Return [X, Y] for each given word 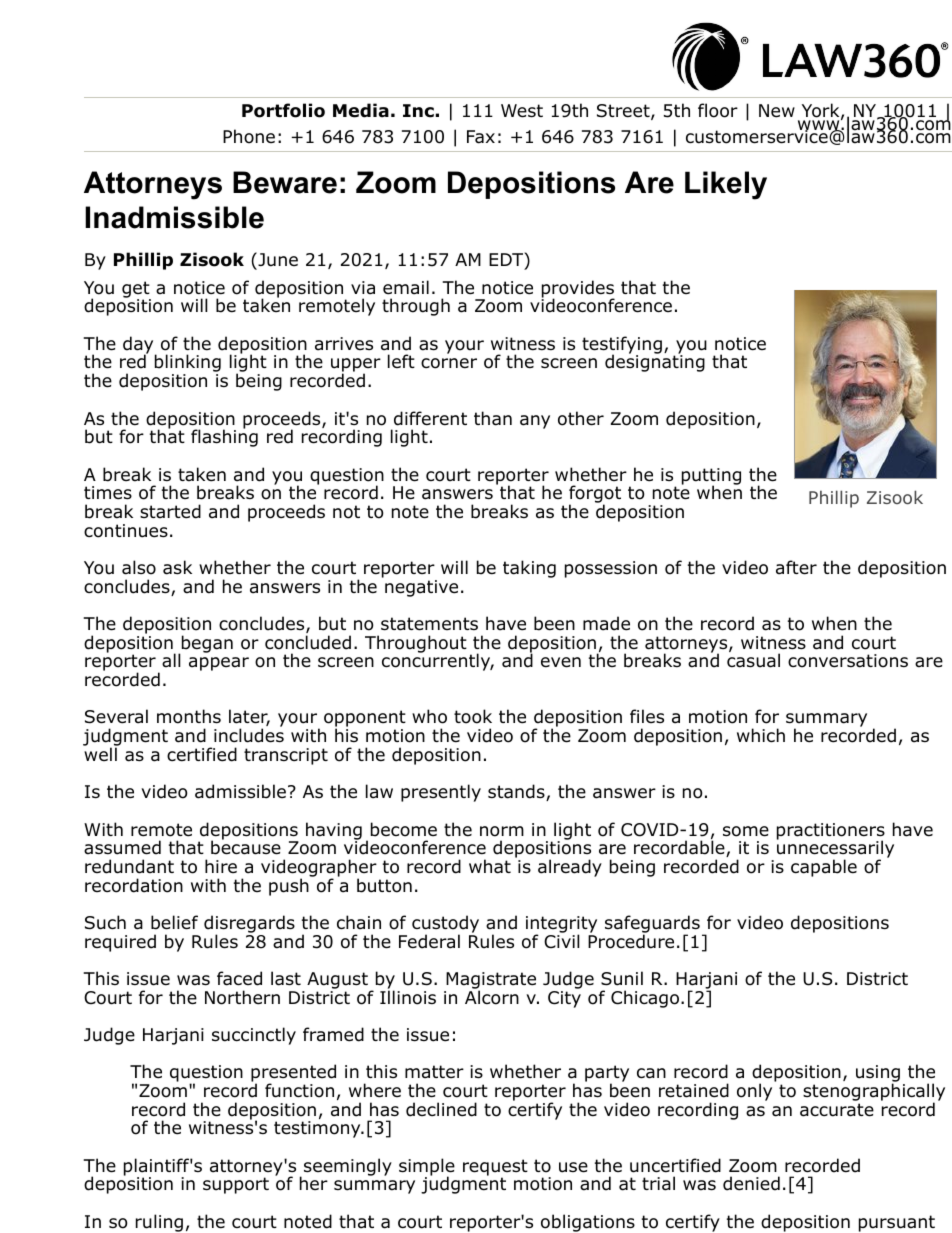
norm [502, 831]
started [170, 511]
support [236, 1185]
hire [221, 866]
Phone [249, 136]
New [777, 111]
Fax [481, 137]
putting [711, 477]
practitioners [831, 832]
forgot [595, 495]
